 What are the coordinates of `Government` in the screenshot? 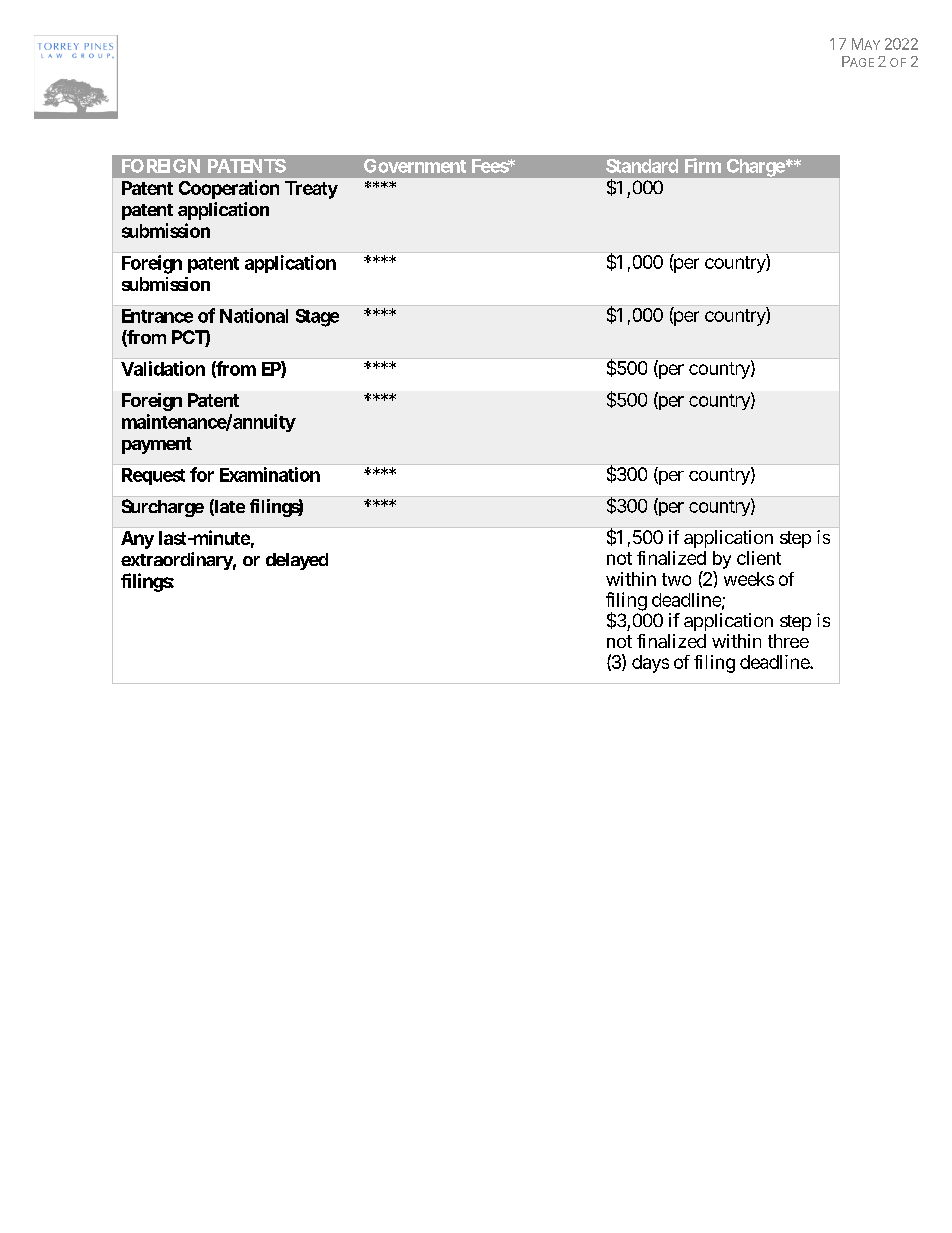 It's located at (415, 166).
